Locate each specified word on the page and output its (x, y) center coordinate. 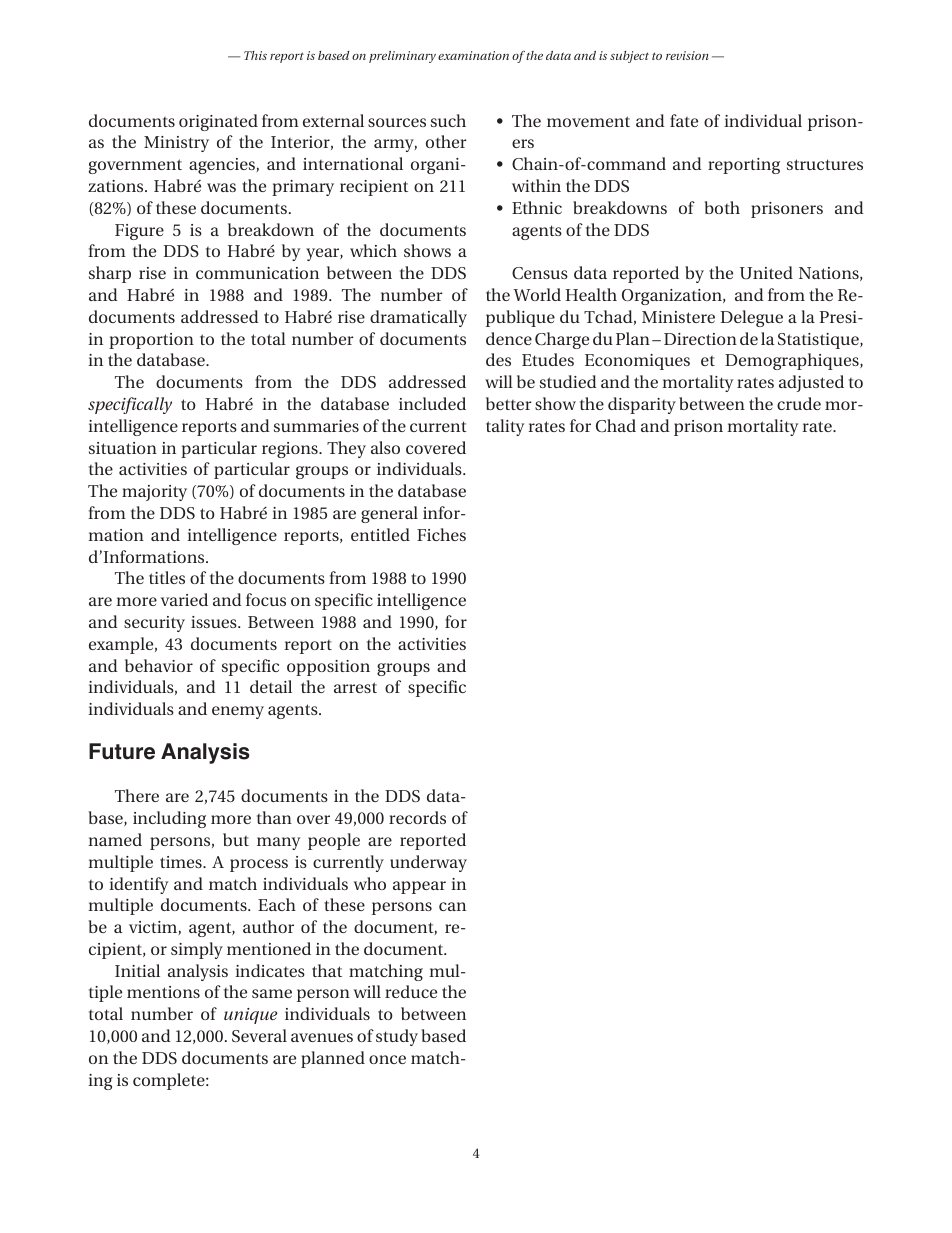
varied (184, 599)
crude (799, 403)
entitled (380, 534)
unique (251, 1016)
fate (684, 120)
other (446, 141)
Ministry (176, 144)
